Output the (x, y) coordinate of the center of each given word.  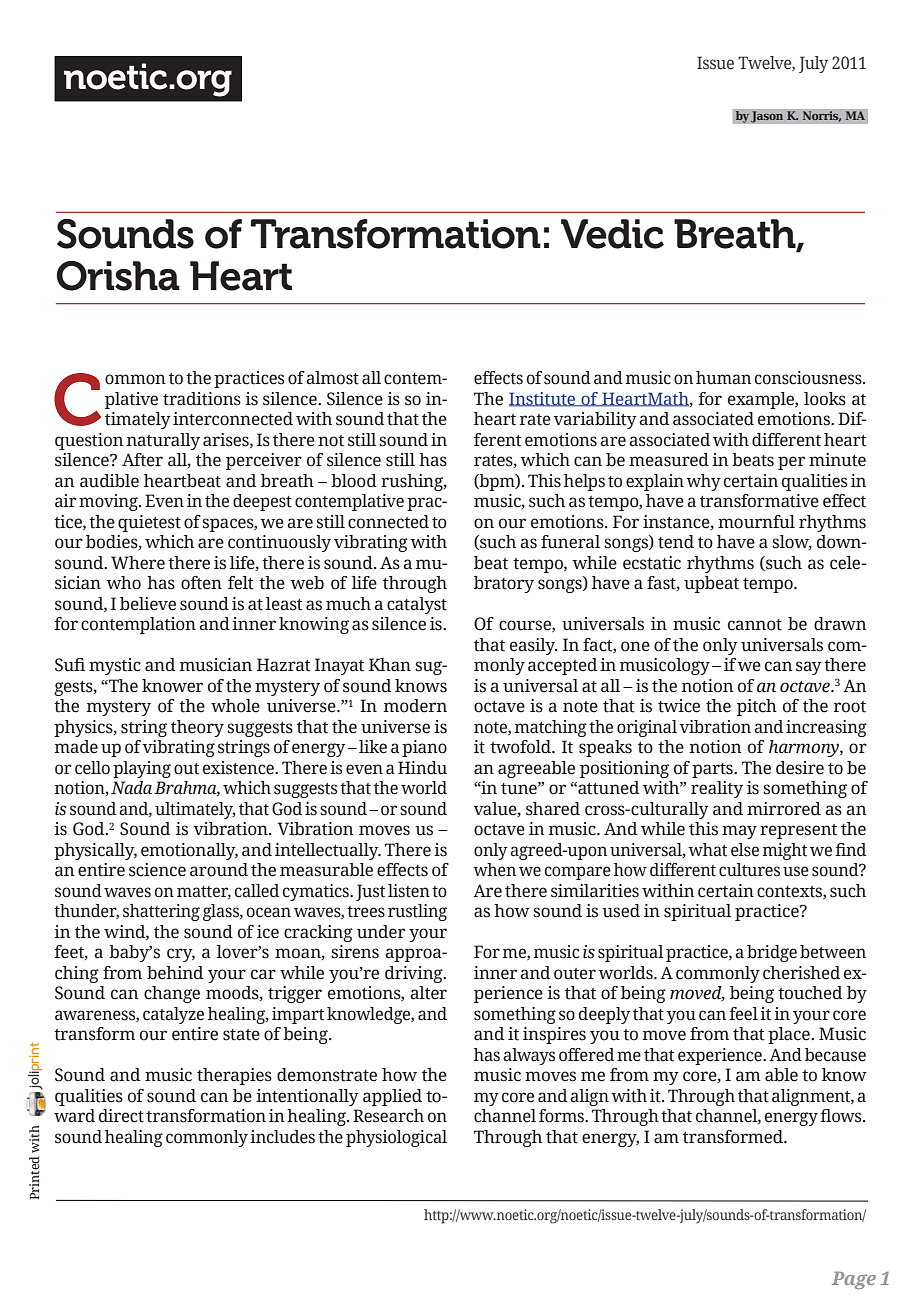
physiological (396, 1138)
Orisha (118, 276)
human (723, 378)
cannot (755, 625)
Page (854, 1280)
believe (148, 604)
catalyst (417, 605)
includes (282, 1137)
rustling (417, 912)
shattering (161, 912)
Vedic (612, 234)
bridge (772, 953)
